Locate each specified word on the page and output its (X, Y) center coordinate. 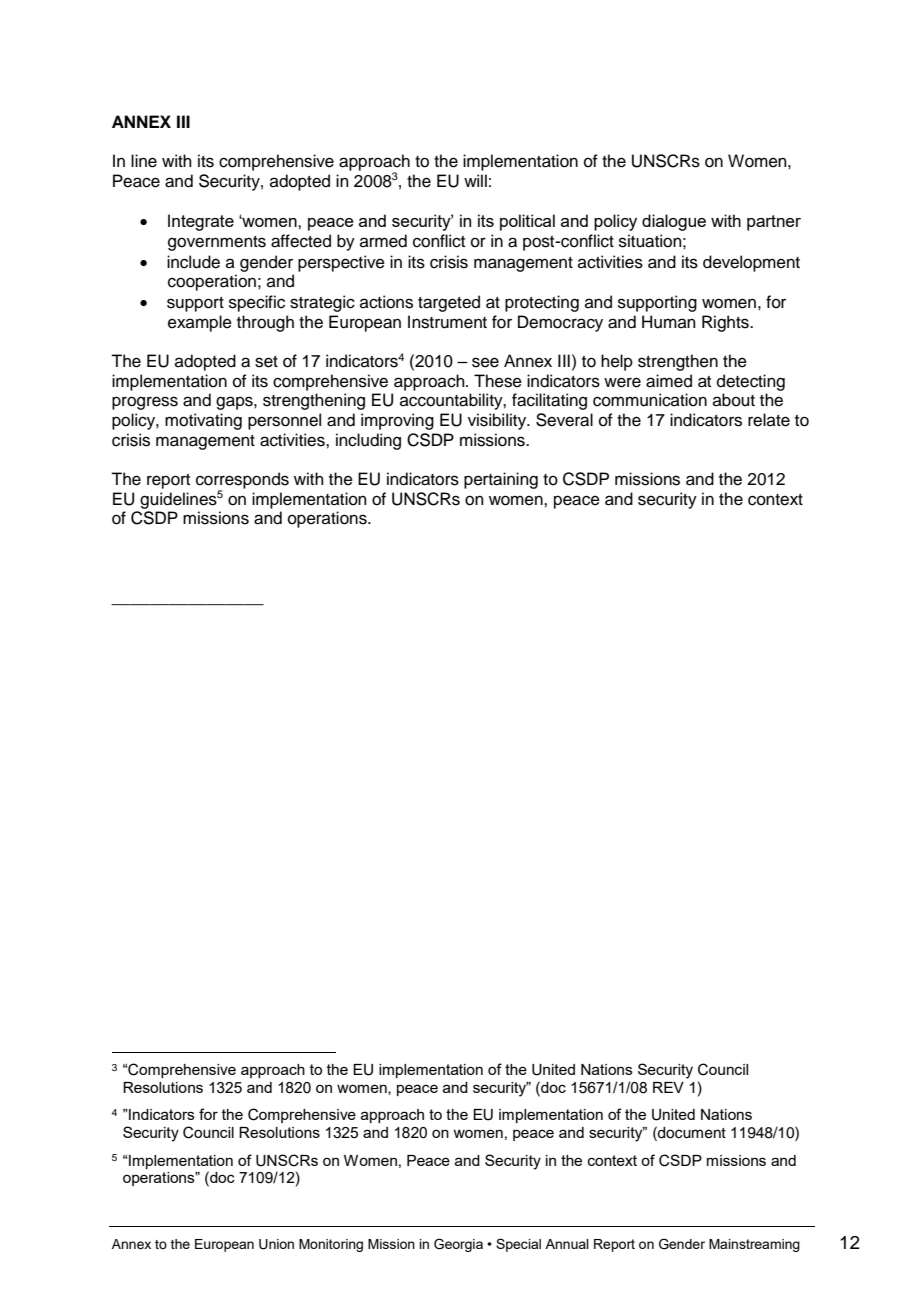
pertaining (501, 480)
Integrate (201, 222)
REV (668, 1087)
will (475, 180)
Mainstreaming (754, 1245)
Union (276, 1244)
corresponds (242, 481)
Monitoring (331, 1245)
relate (769, 420)
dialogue (674, 222)
